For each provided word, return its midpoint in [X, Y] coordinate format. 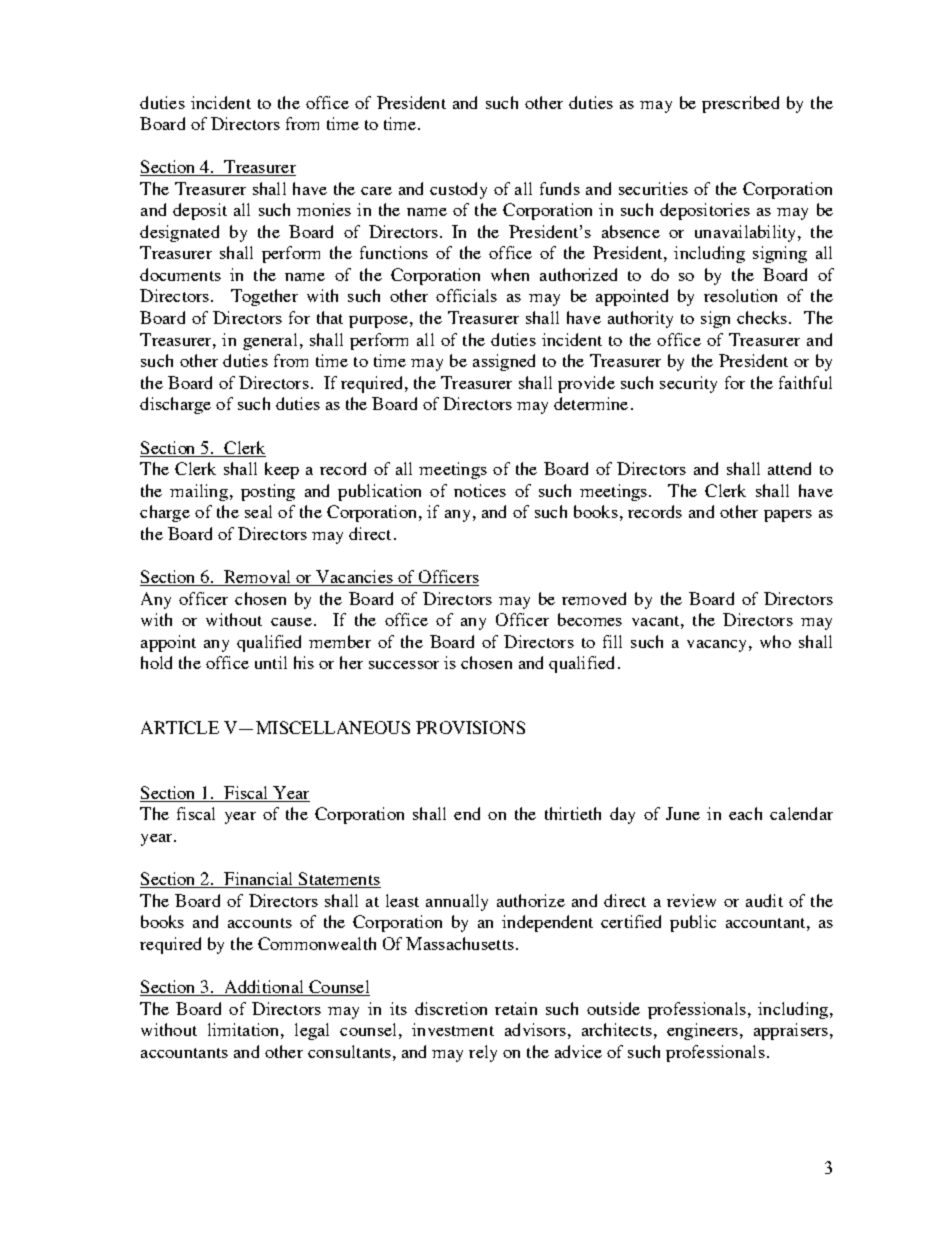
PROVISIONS [470, 727]
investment [453, 1029]
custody [458, 190]
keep [282, 470]
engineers [702, 1031]
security [688, 384]
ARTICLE [180, 727]
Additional [264, 988]
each [745, 813]
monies [324, 209]
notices [480, 490]
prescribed [740, 104]
